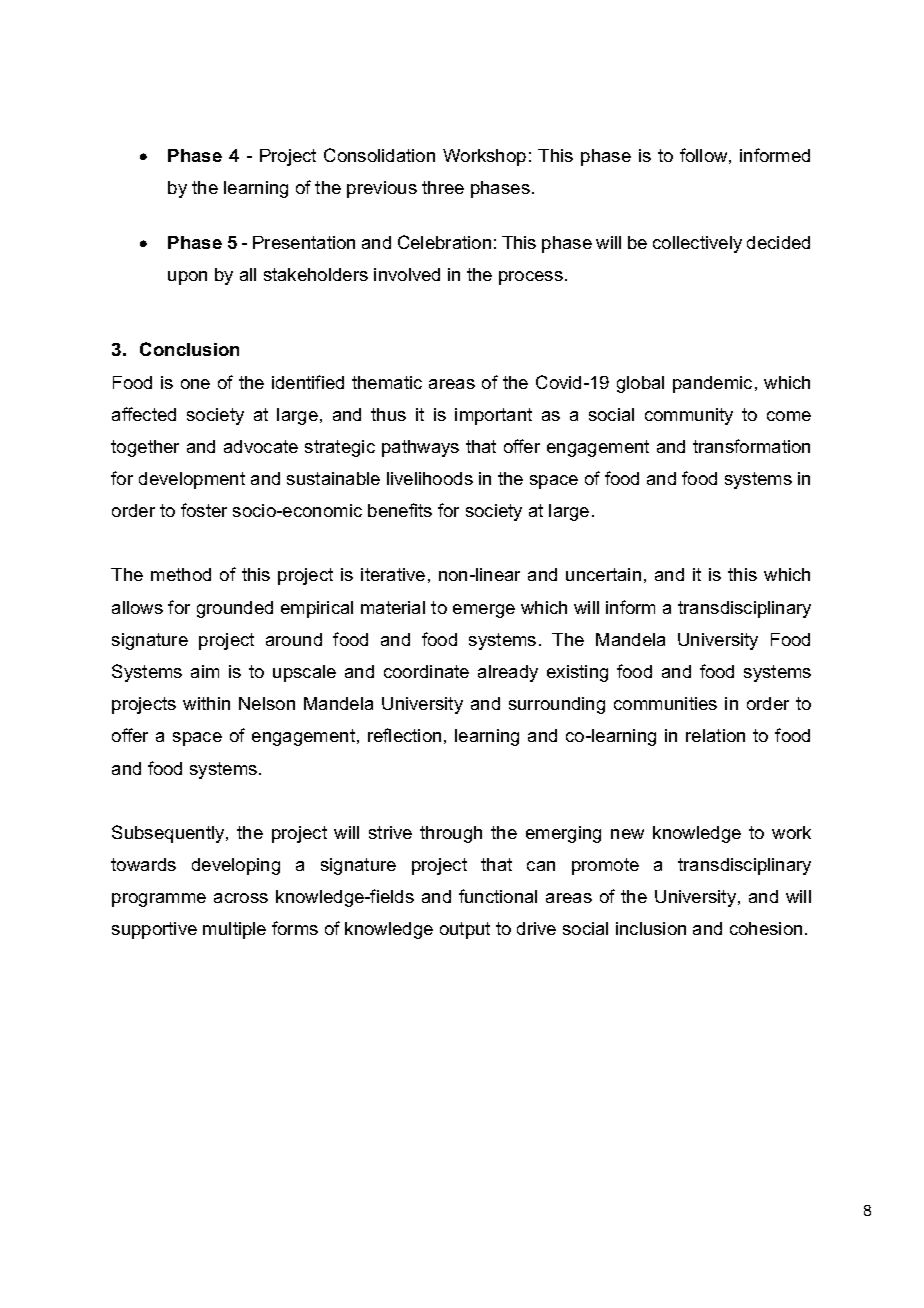  Describe the element at coordinates (304, 242) in the screenshot. I see `Presentation` at that location.
